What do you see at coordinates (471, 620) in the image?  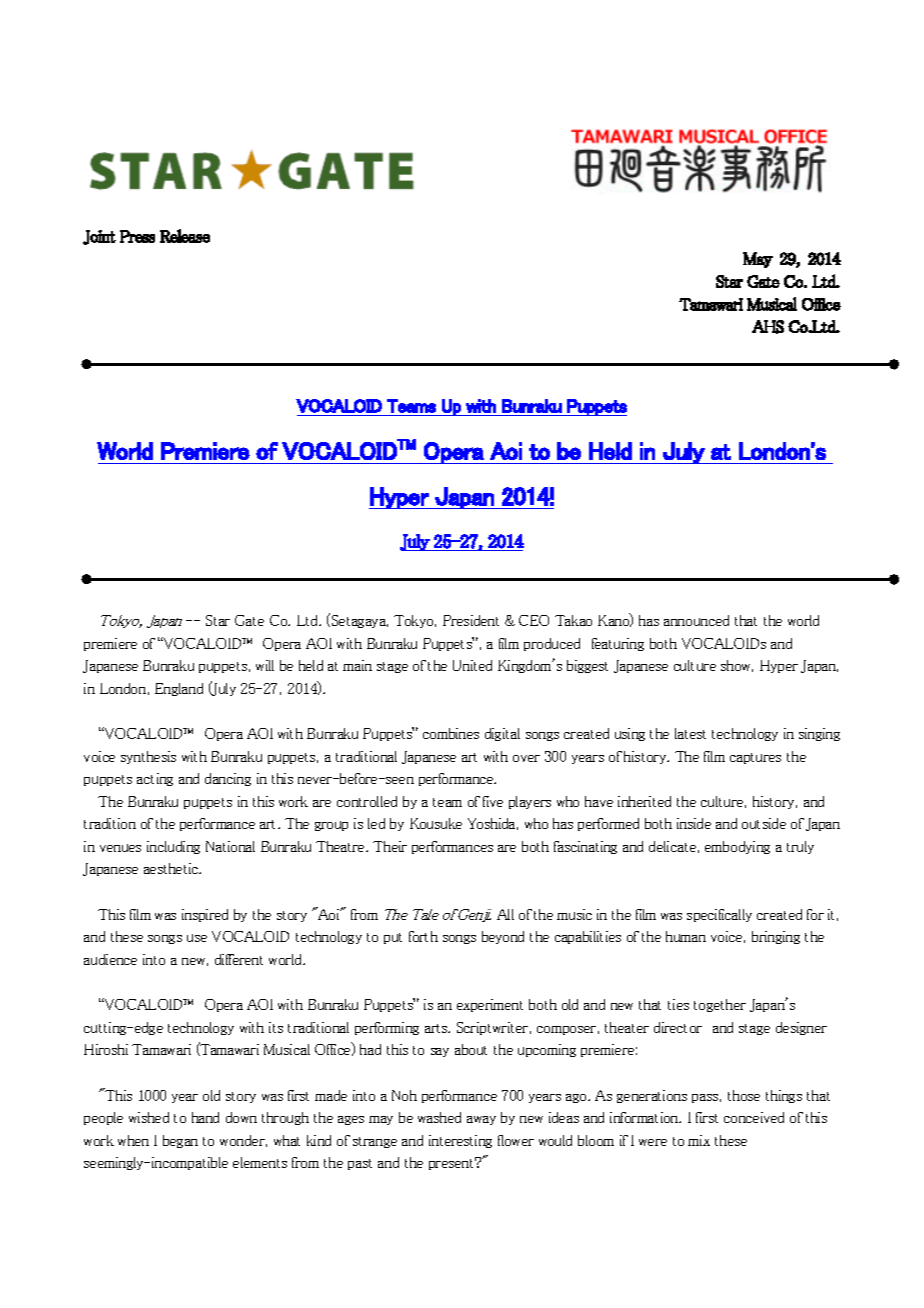 I see `President` at bounding box center [471, 620].
